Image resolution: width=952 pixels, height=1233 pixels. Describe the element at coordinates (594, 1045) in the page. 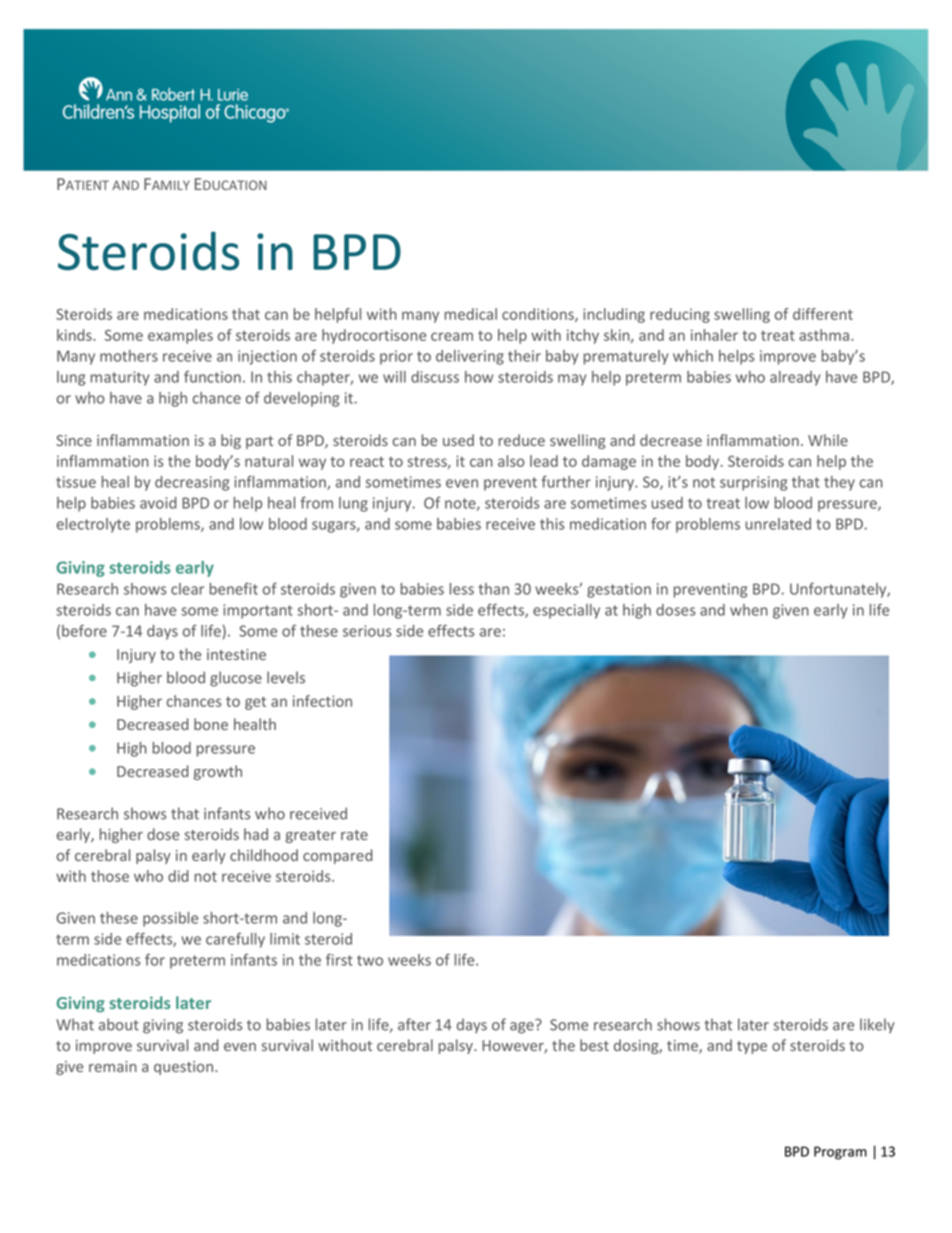

I see `best` at that location.
